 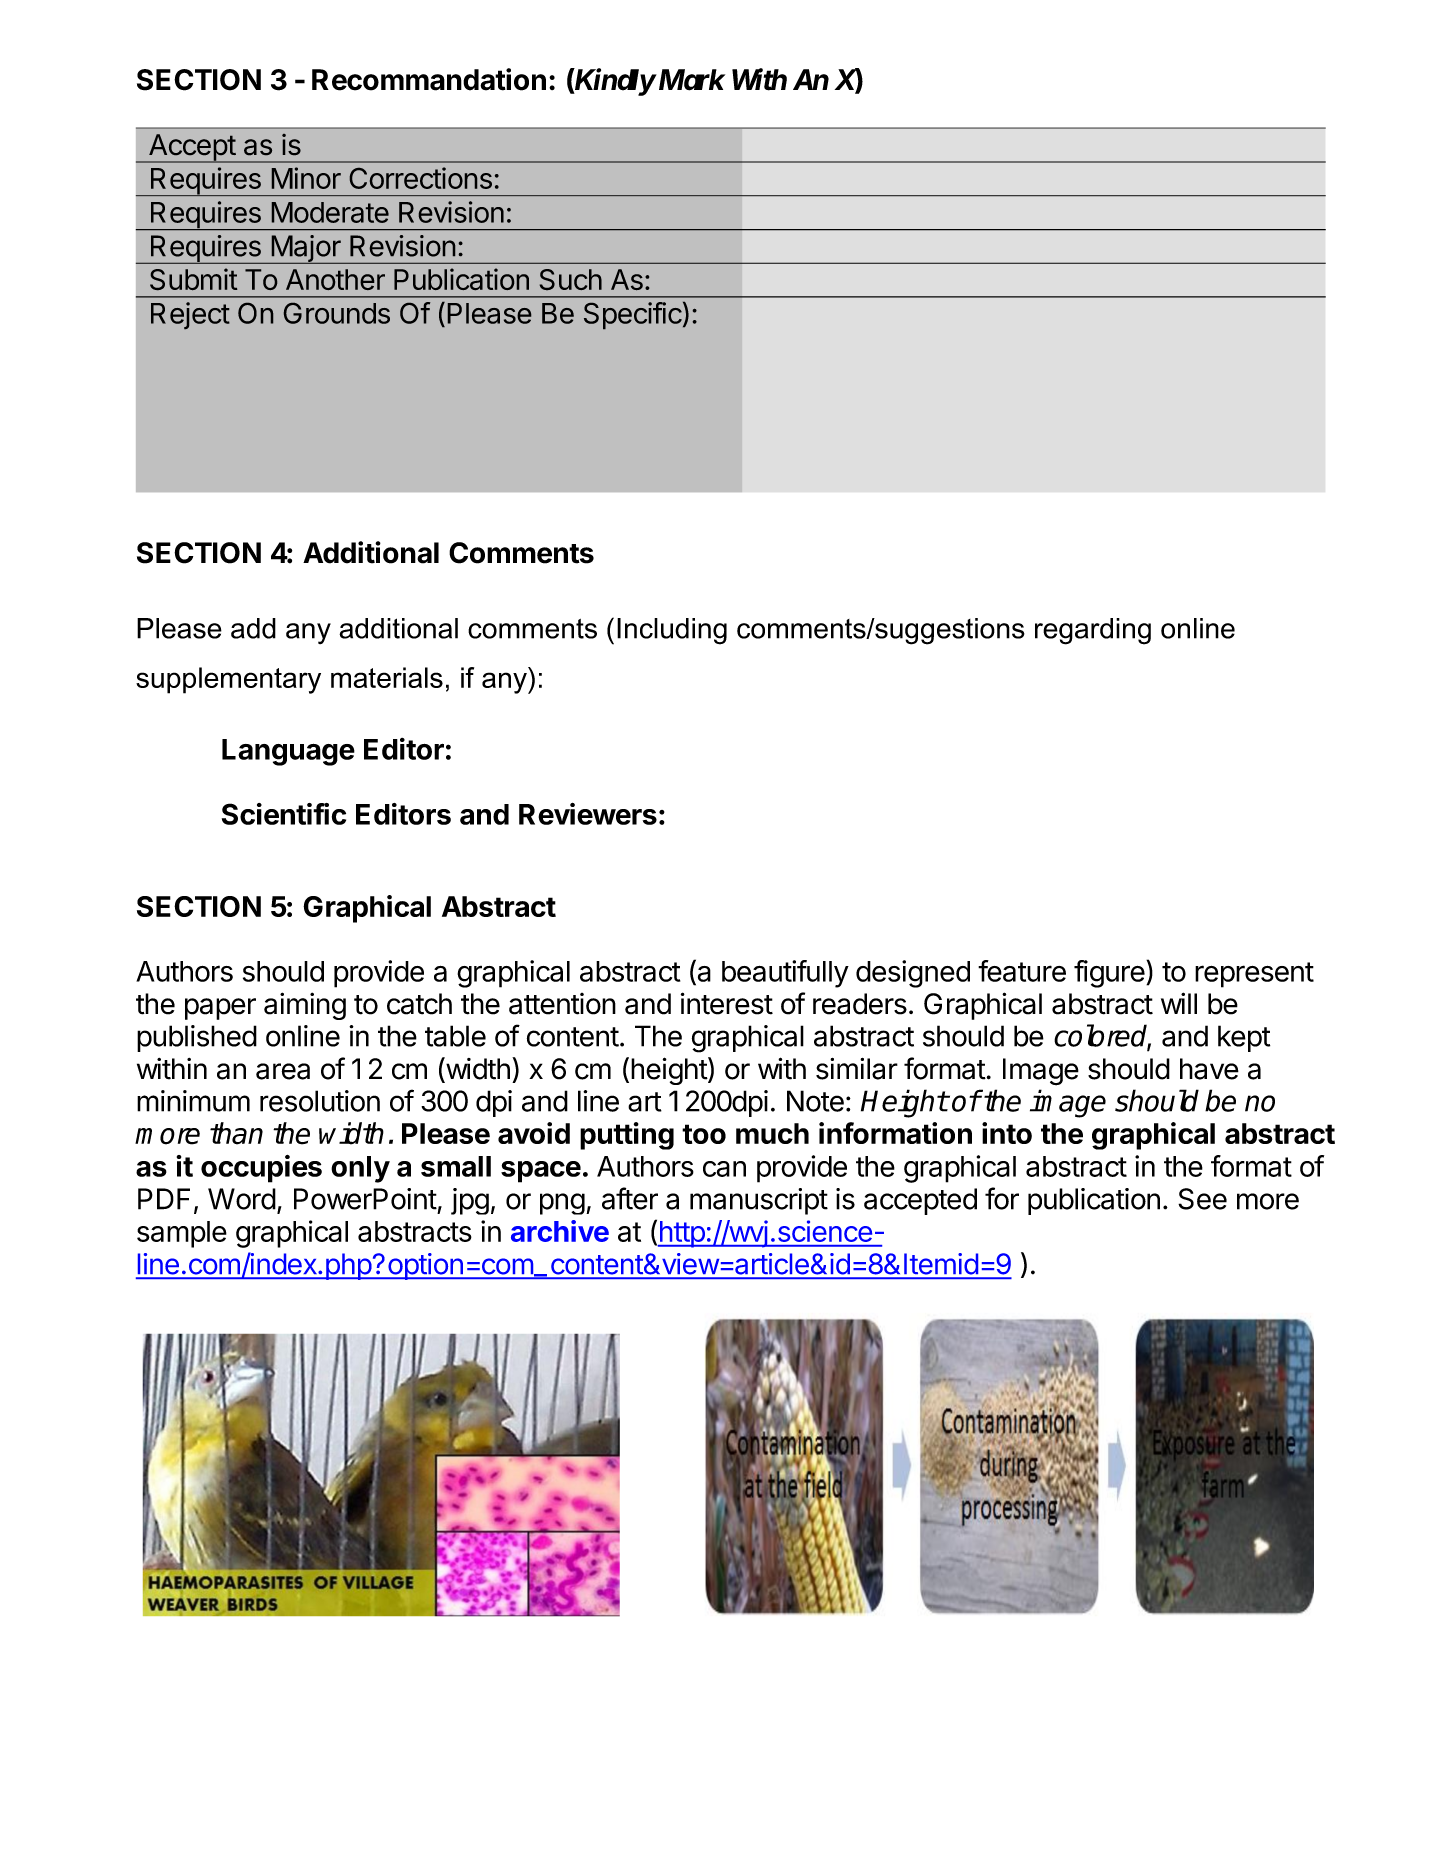 What do you see at coordinates (759, 1201) in the screenshot?
I see `manuscript` at bounding box center [759, 1201].
